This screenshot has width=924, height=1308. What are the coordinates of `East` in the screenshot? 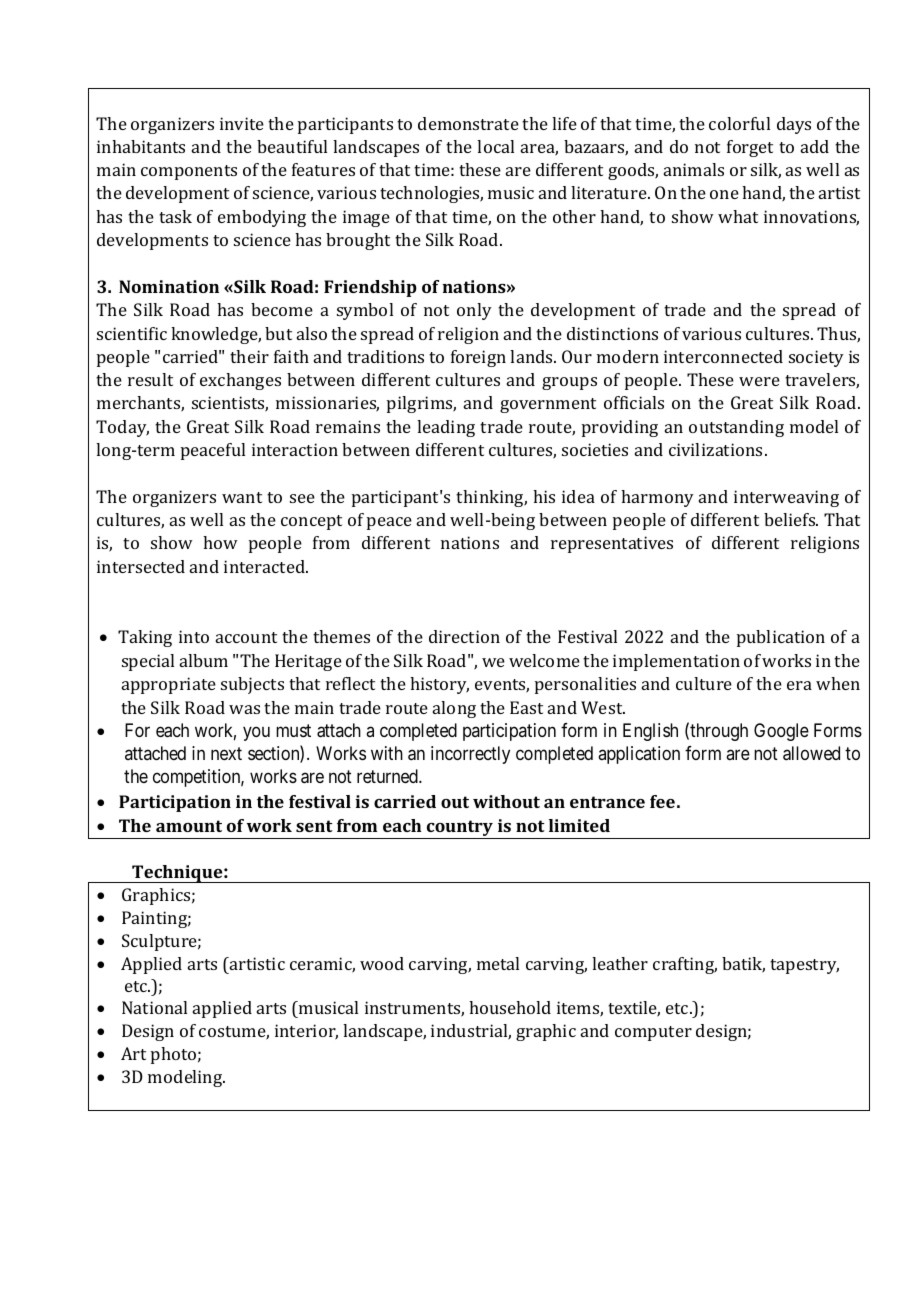 It's located at (526, 707).
